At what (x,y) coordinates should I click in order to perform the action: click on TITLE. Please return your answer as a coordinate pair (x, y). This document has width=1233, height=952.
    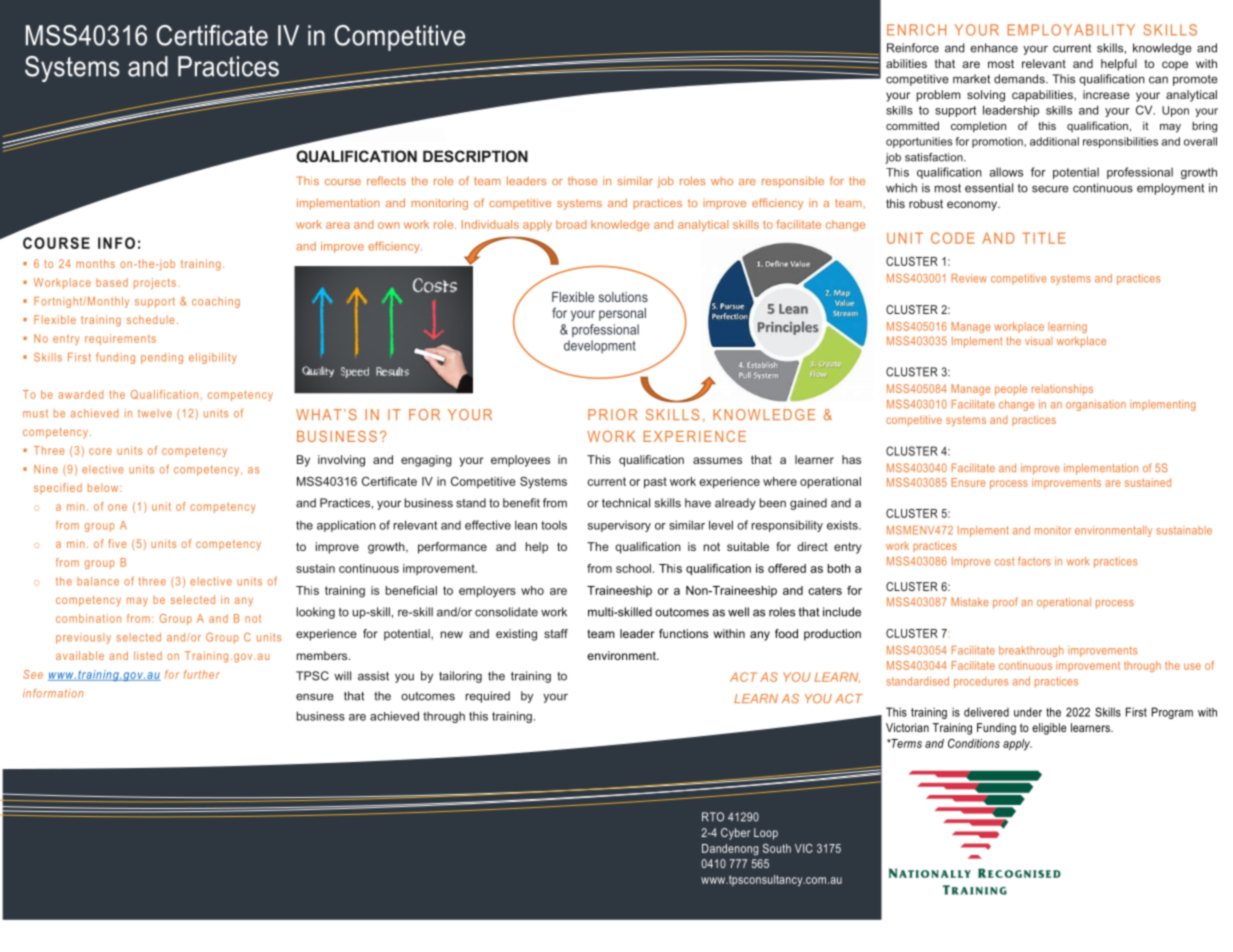
    Looking at the image, I should click on (1044, 238).
